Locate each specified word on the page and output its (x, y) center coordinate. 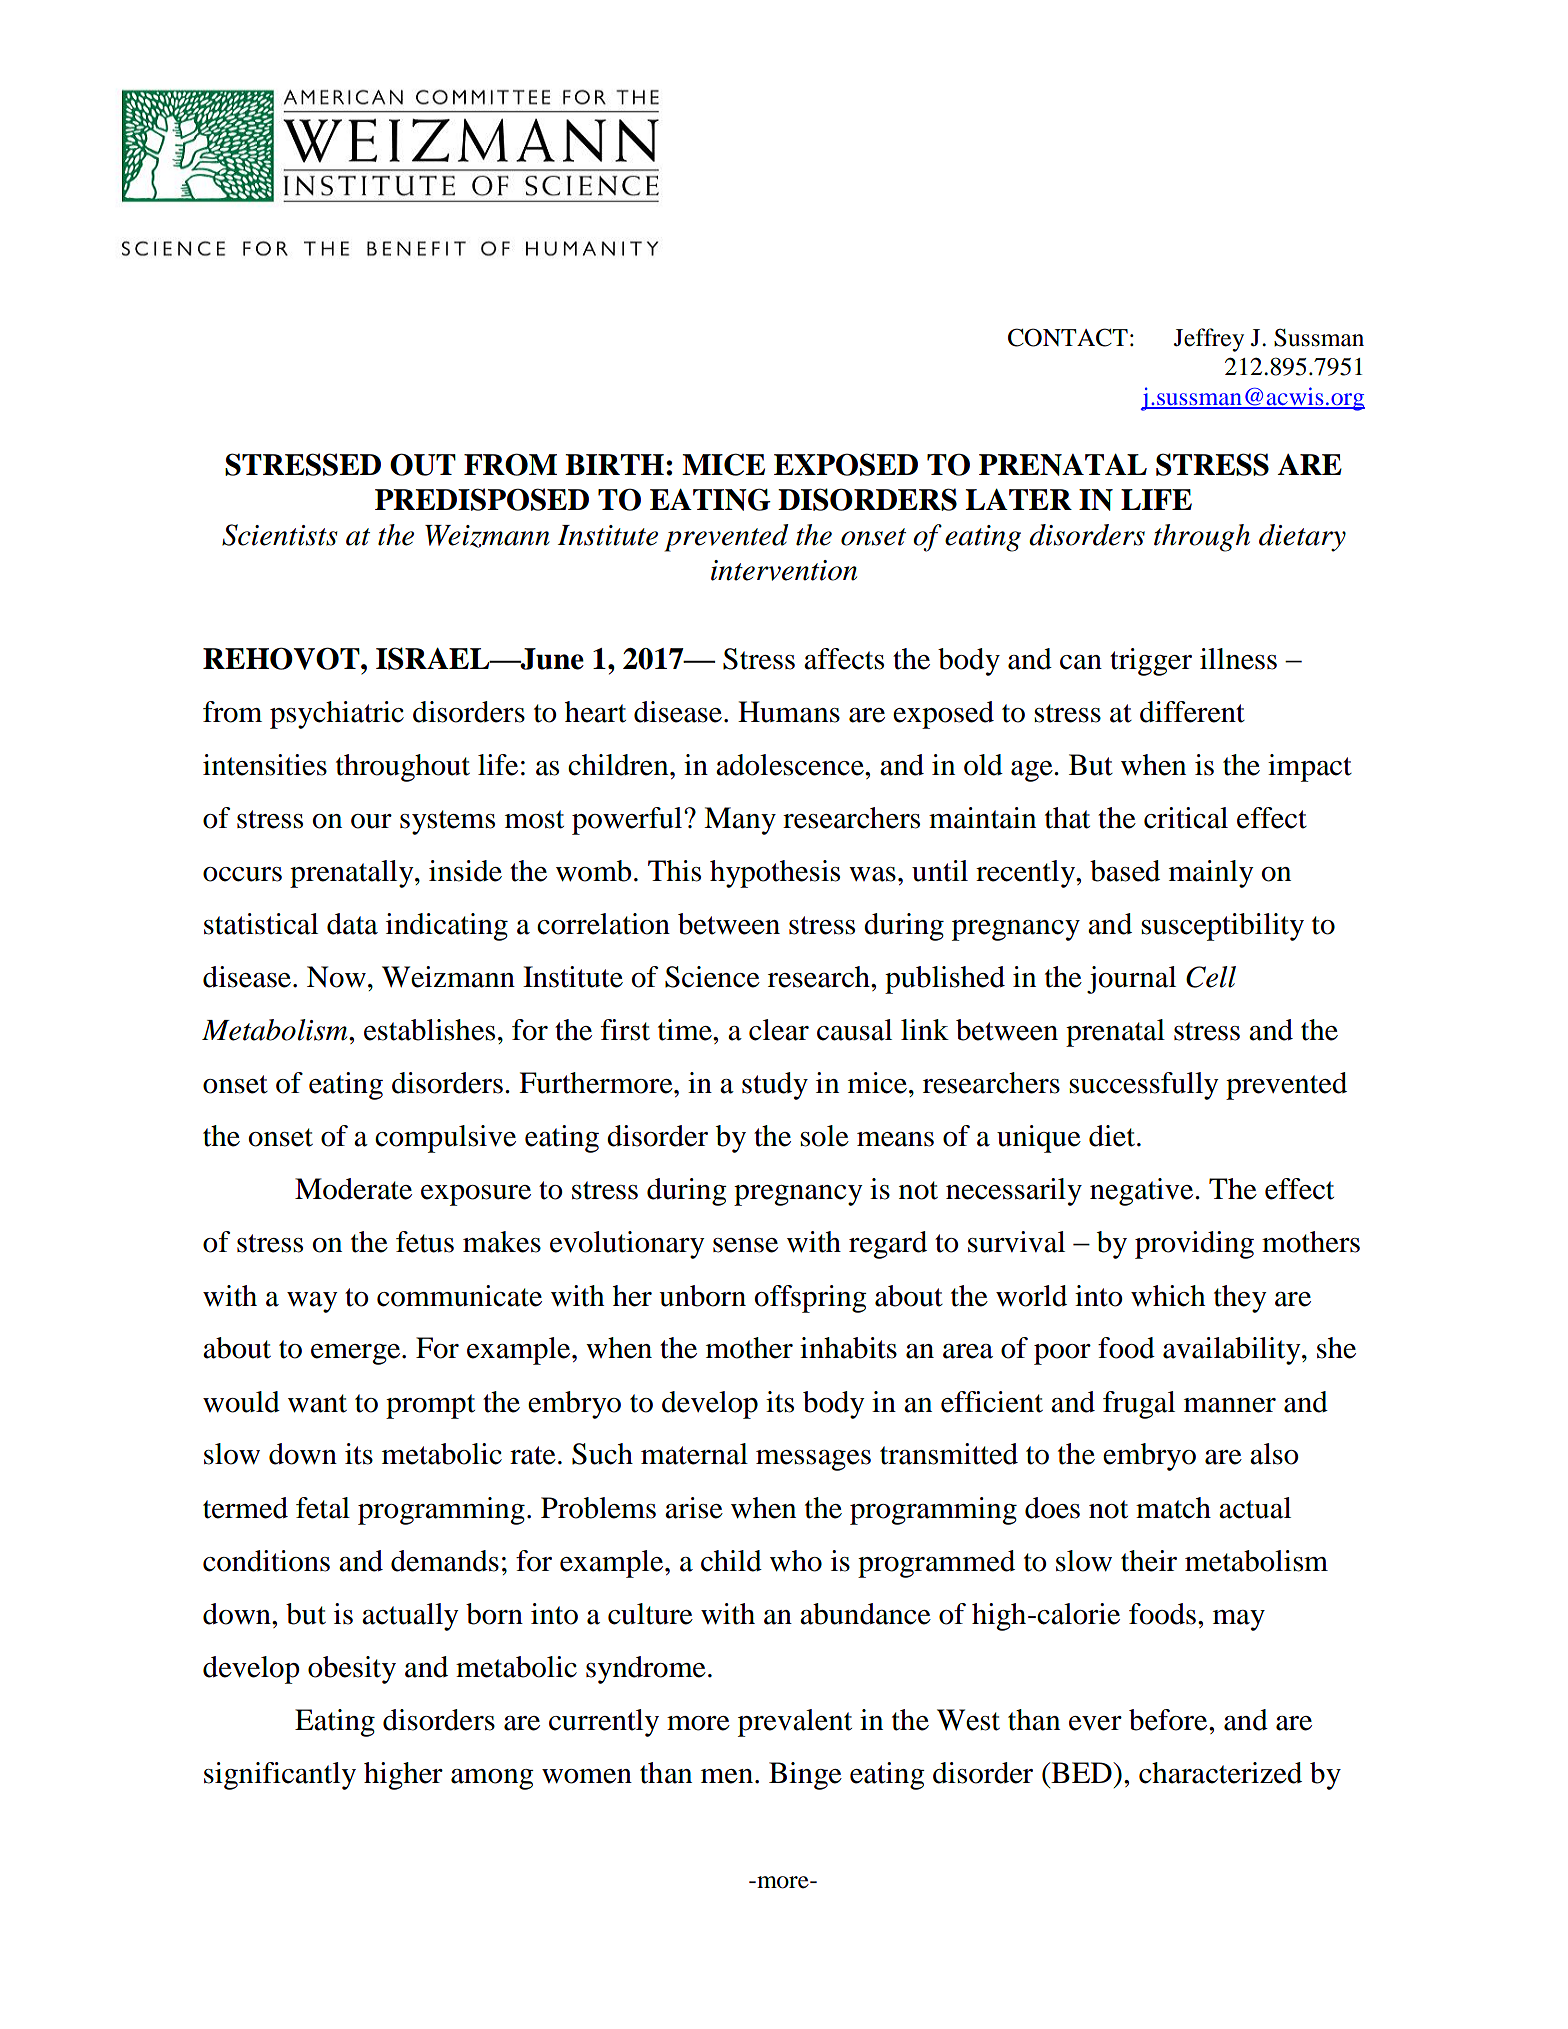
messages (813, 1460)
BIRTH (614, 464)
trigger (1151, 662)
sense (745, 1245)
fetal (323, 1508)
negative (1143, 1192)
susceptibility (1222, 927)
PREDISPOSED (482, 499)
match (1173, 1508)
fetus (425, 1242)
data (352, 924)
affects (844, 659)
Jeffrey (1209, 340)
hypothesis (775, 874)
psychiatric (337, 715)
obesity (352, 1670)
